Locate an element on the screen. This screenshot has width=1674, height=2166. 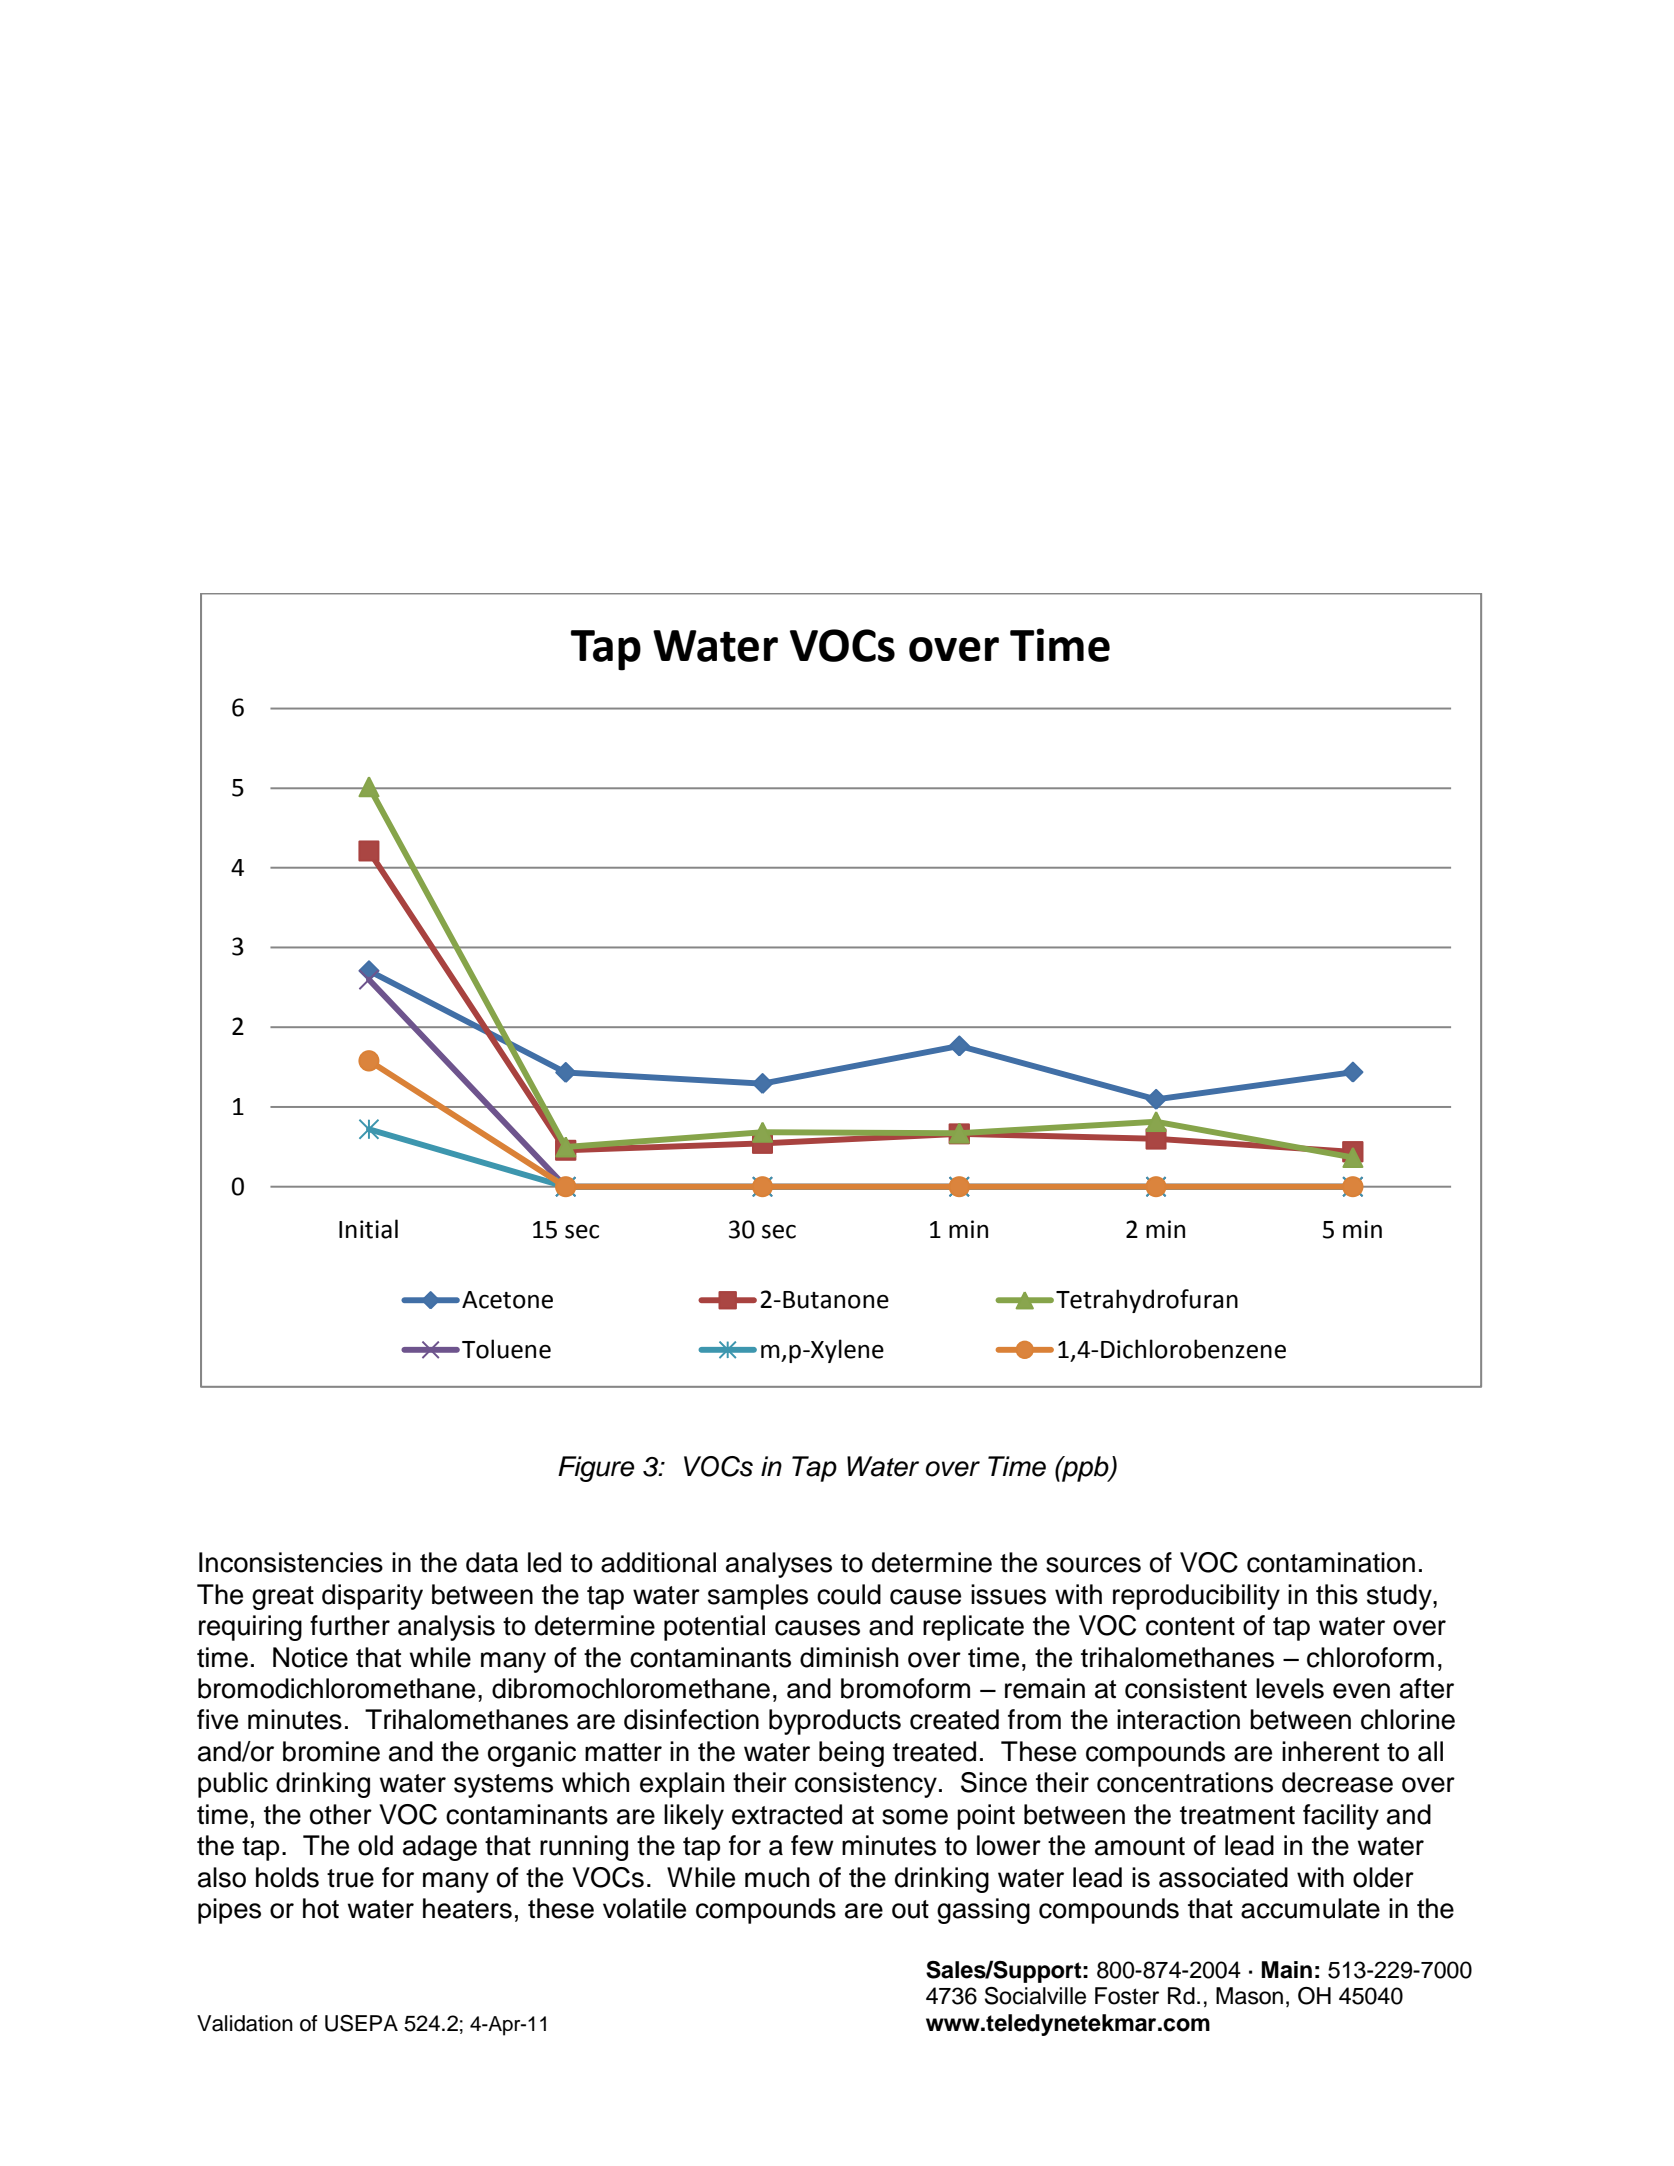
inherent is located at coordinates (1330, 1751).
